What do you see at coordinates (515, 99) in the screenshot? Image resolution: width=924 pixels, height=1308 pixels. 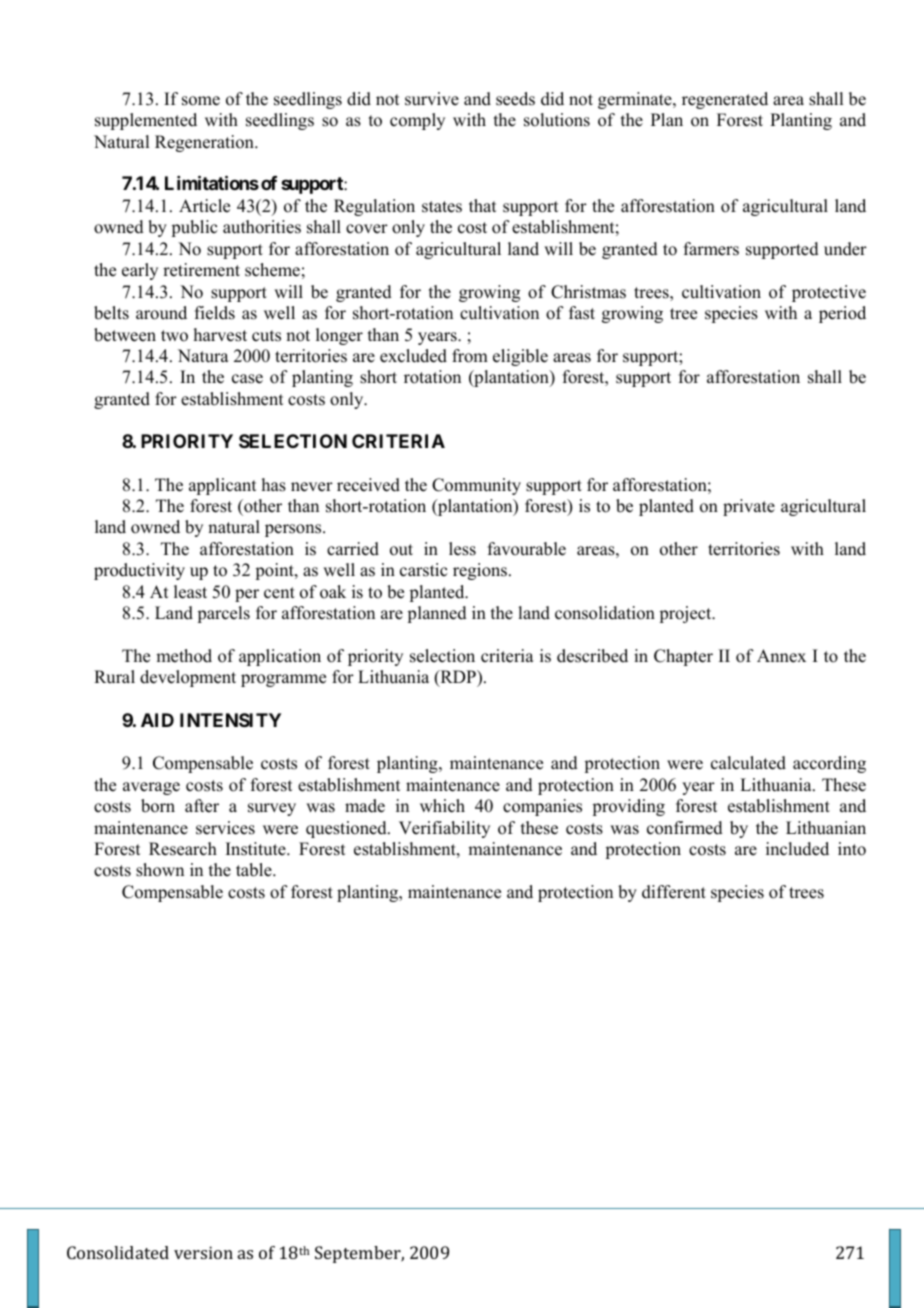 I see `seeds` at bounding box center [515, 99].
